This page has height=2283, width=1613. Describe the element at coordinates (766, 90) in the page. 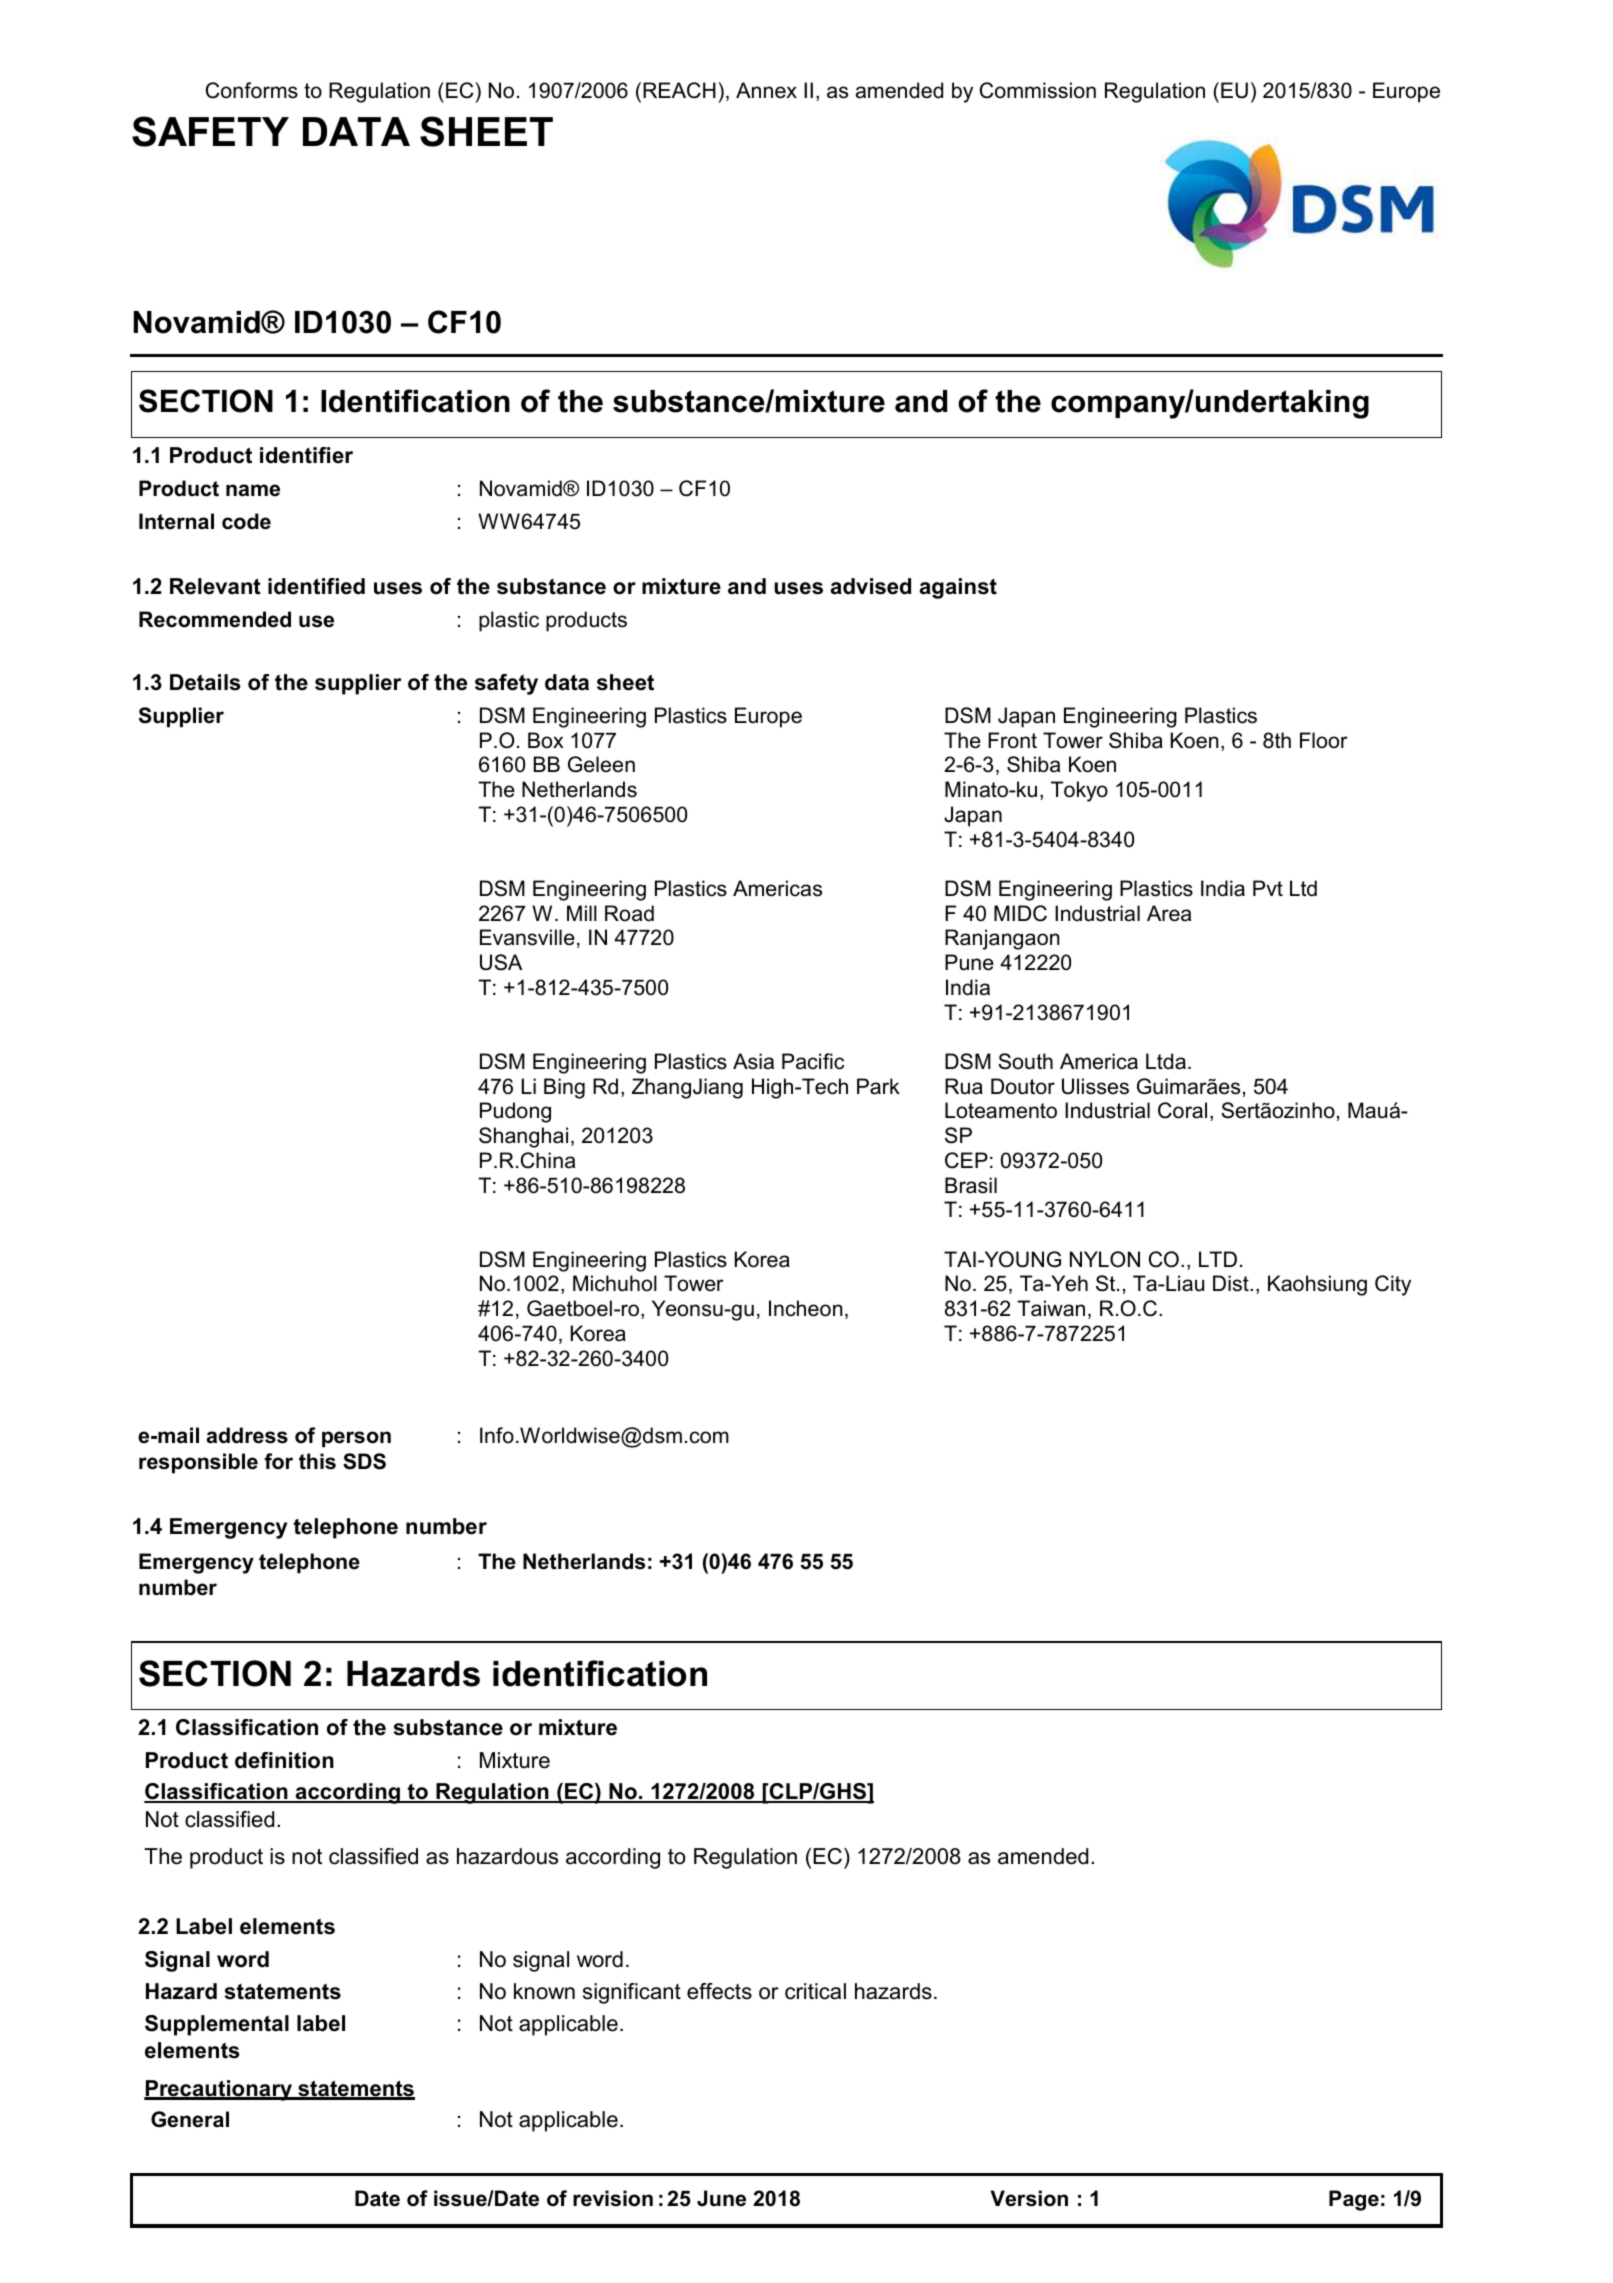

I see `Annex` at that location.
